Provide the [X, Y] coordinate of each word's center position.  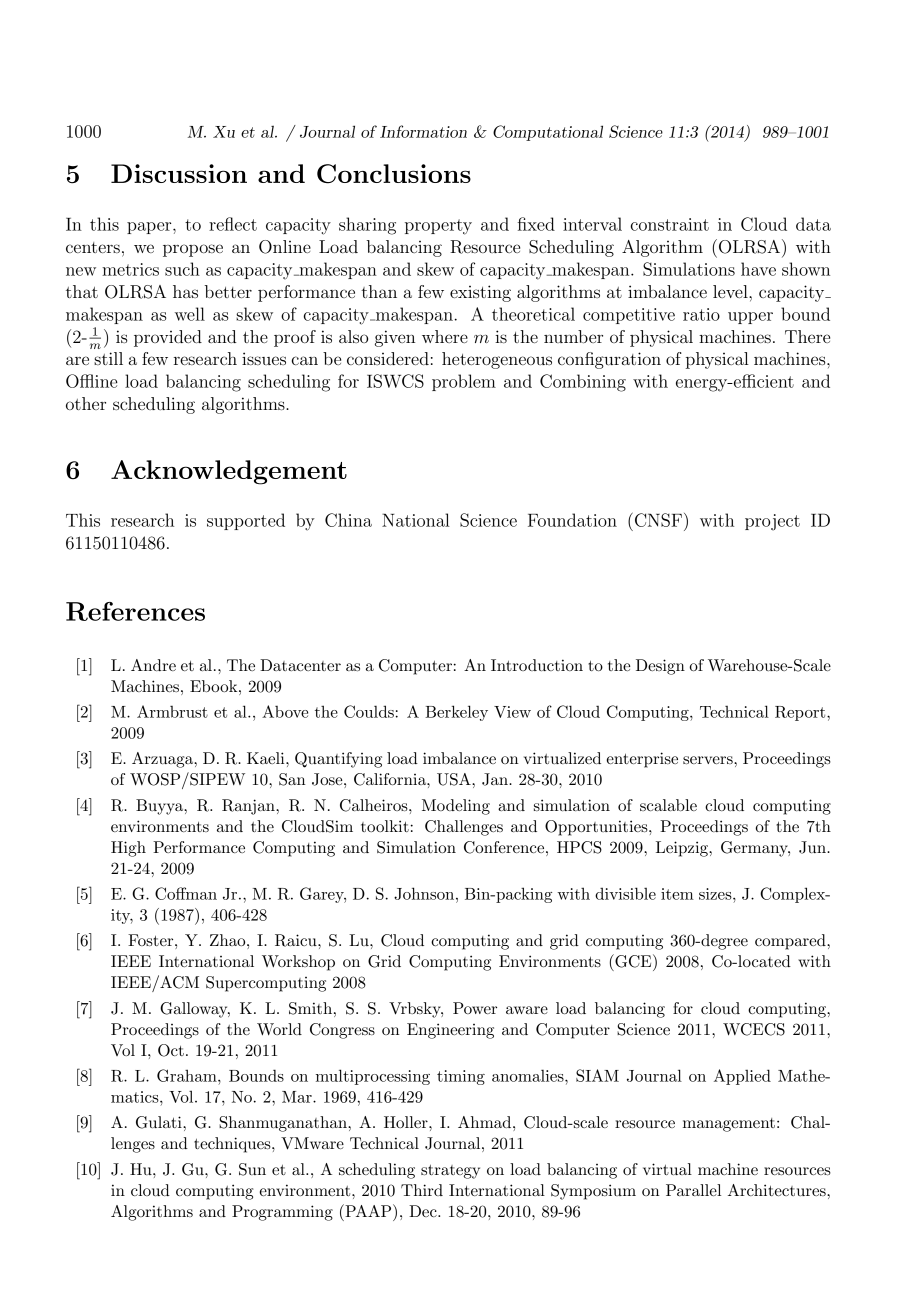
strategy [450, 1171]
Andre [153, 665]
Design [660, 667]
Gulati [160, 1122]
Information [423, 131]
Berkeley [456, 713]
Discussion [179, 173]
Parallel [693, 1190]
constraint [670, 224]
